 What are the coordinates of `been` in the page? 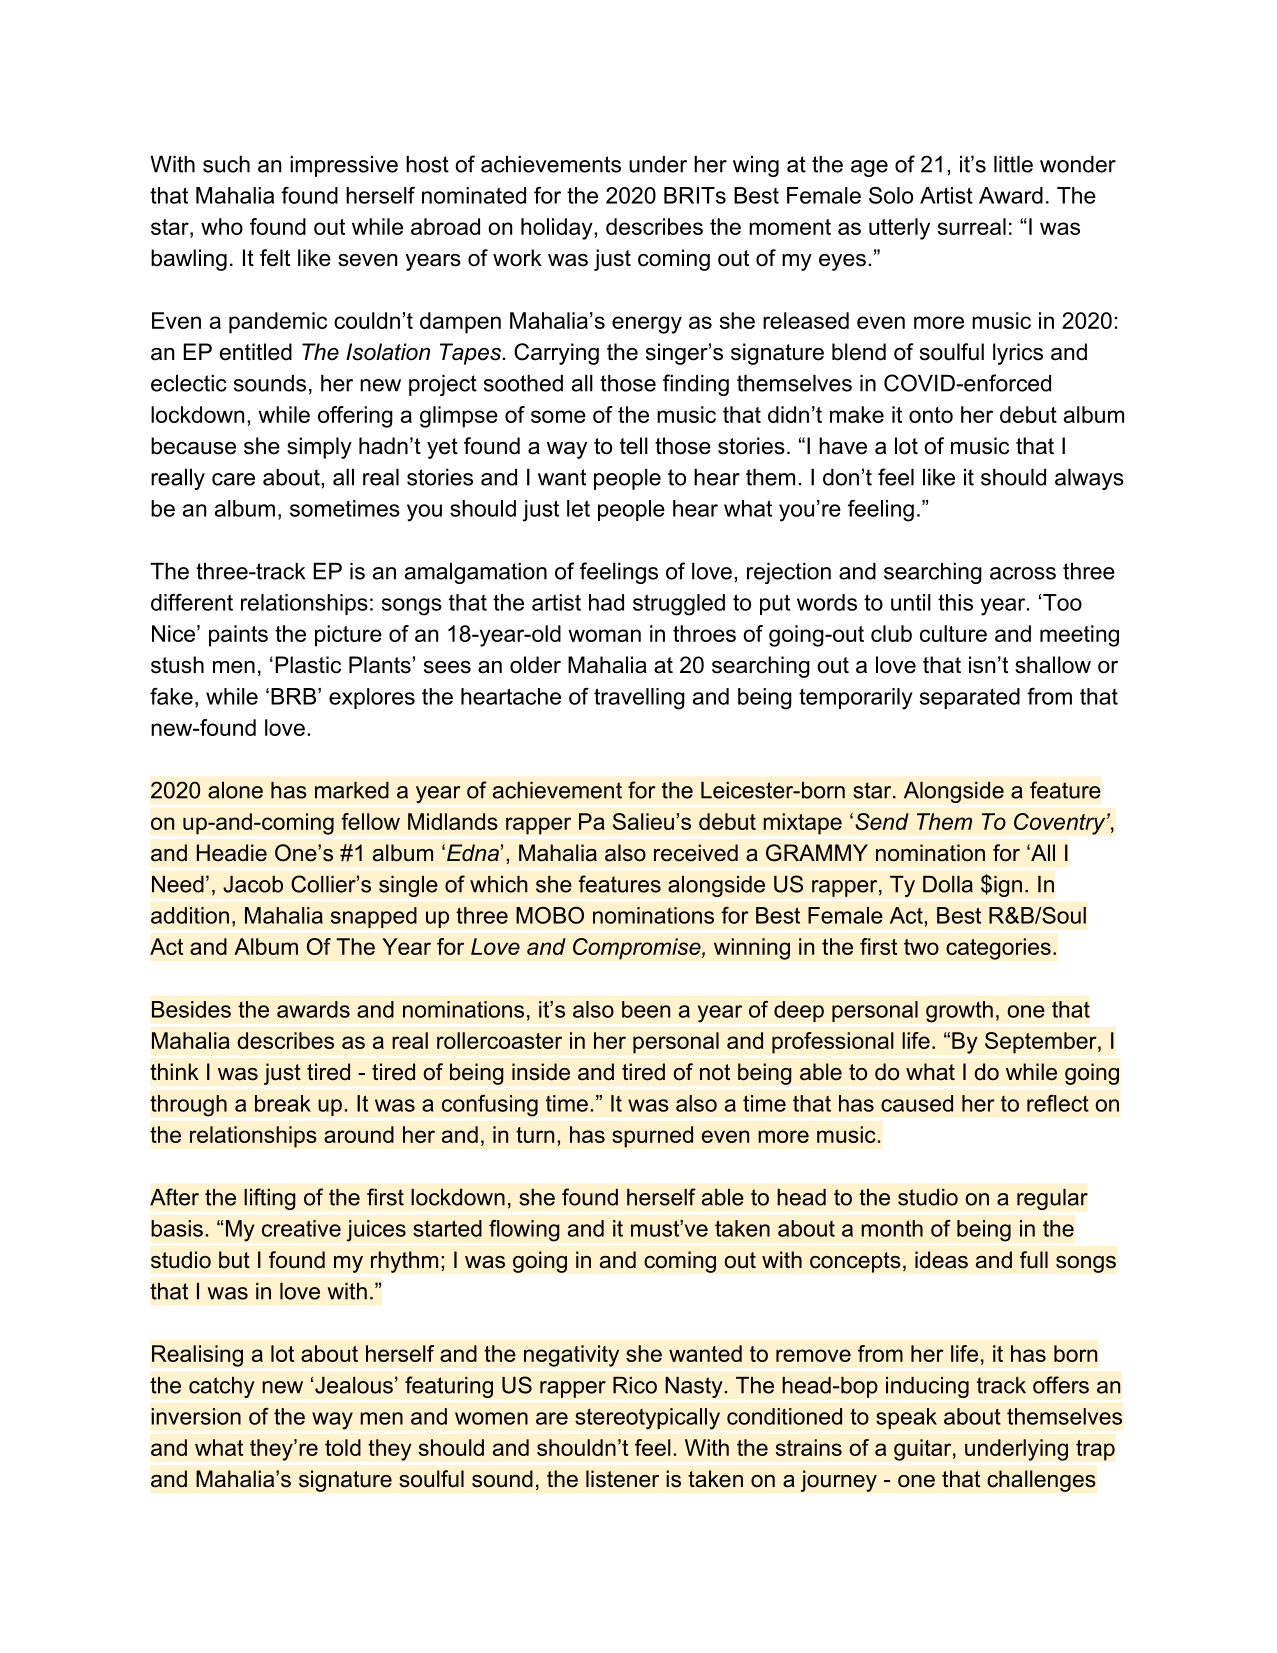 It's located at (646, 1009).
